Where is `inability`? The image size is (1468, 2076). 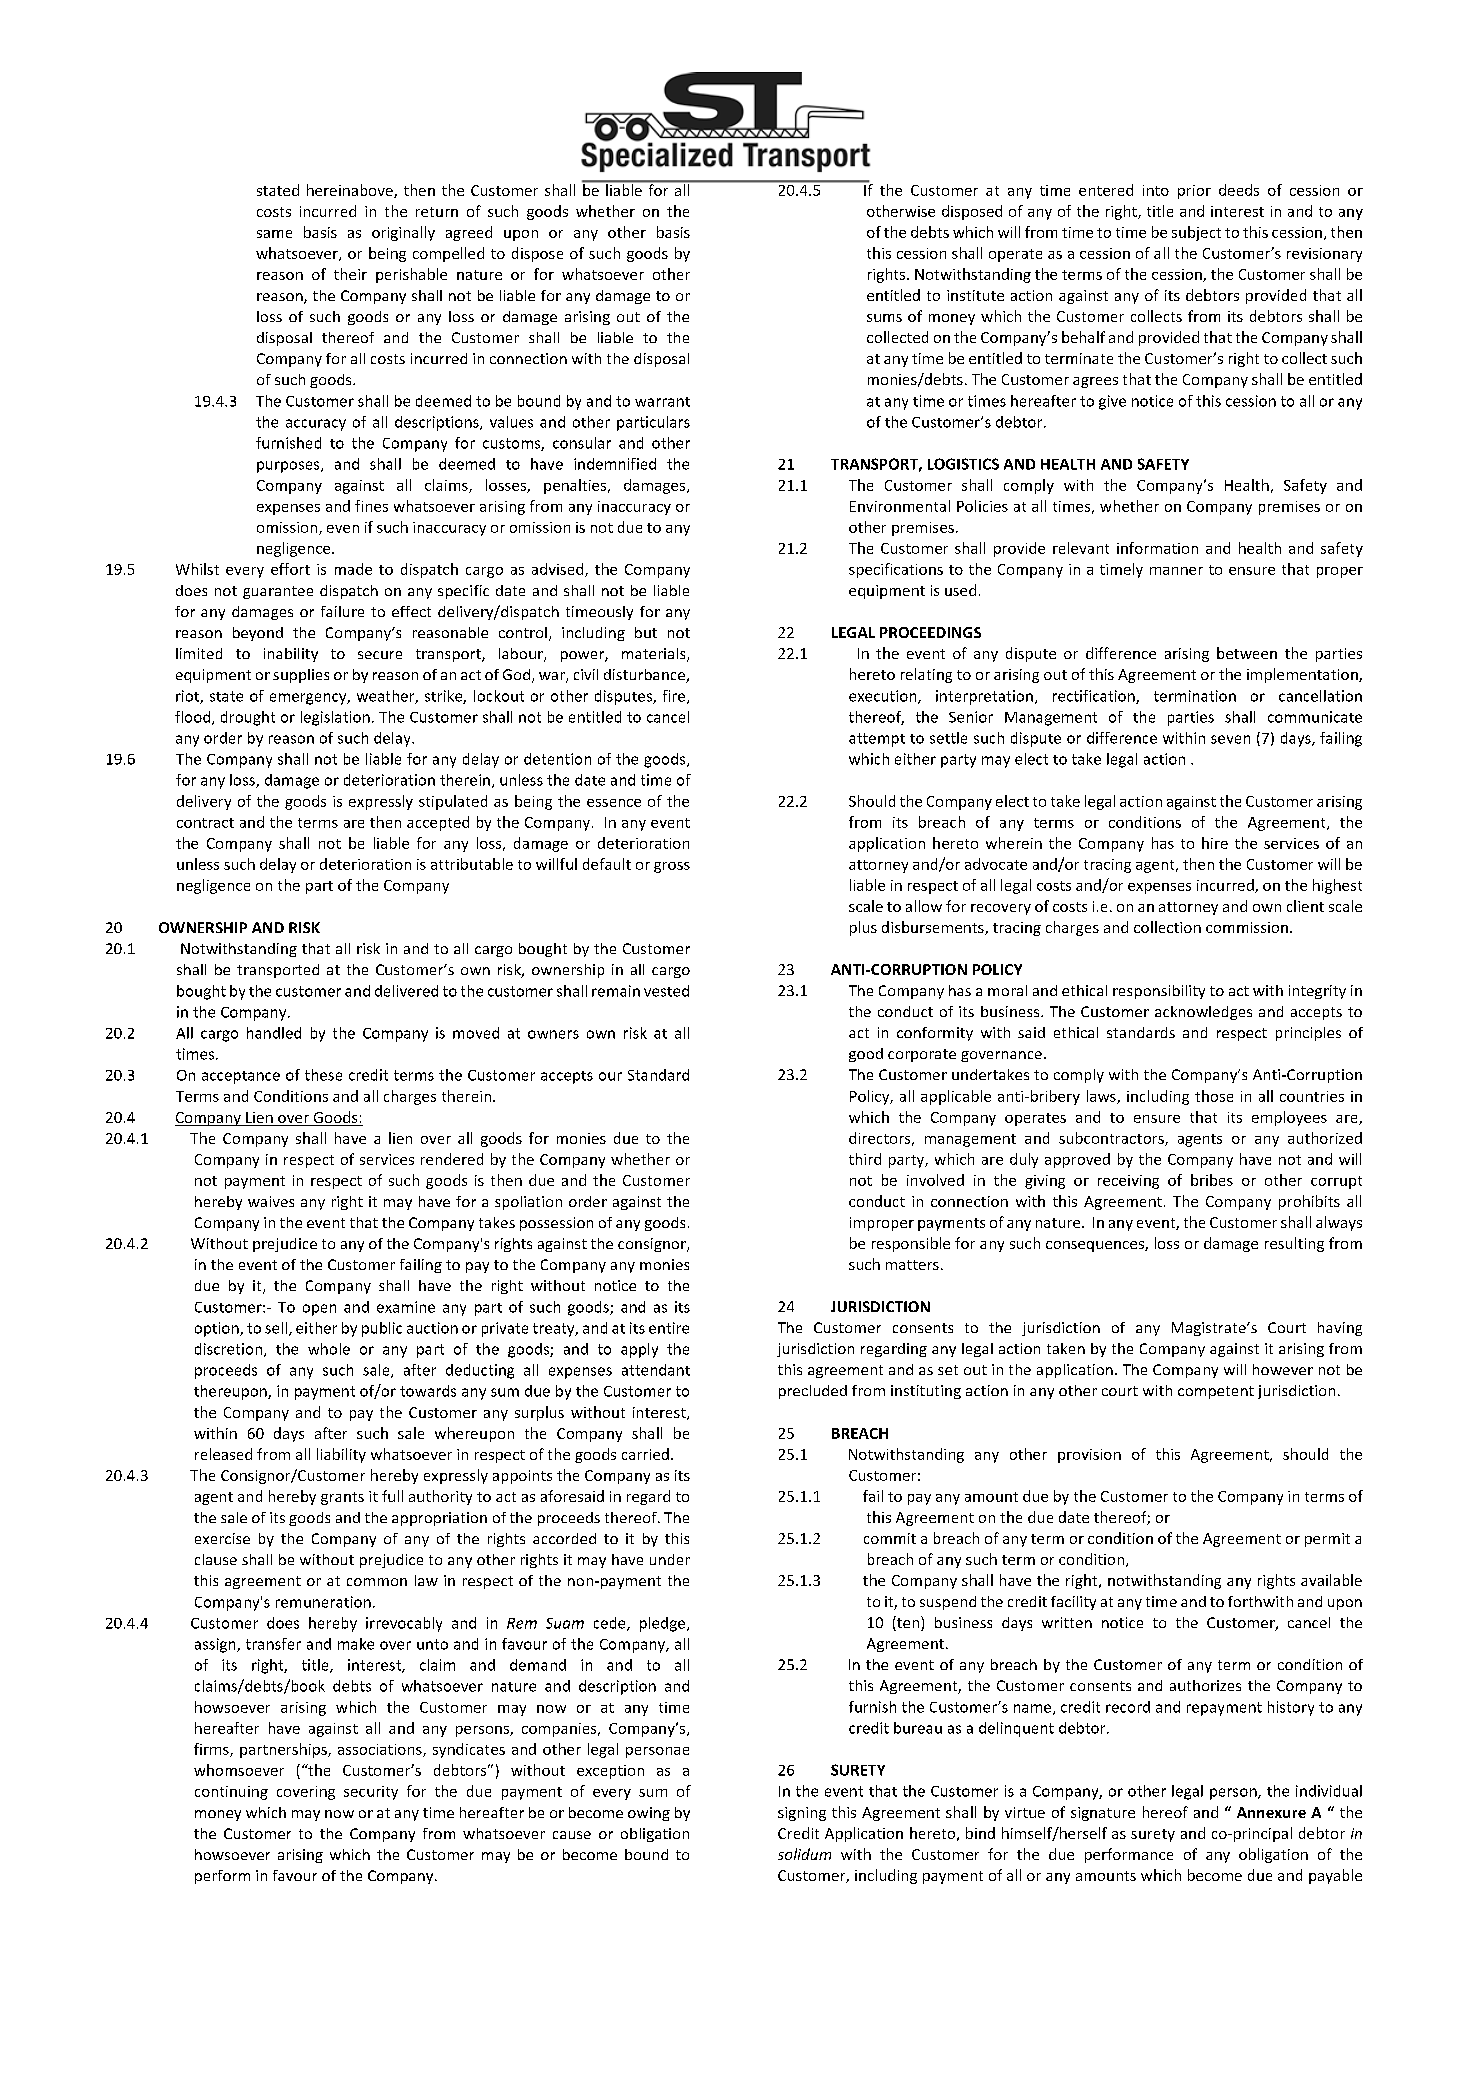
inability is located at coordinates (291, 655).
